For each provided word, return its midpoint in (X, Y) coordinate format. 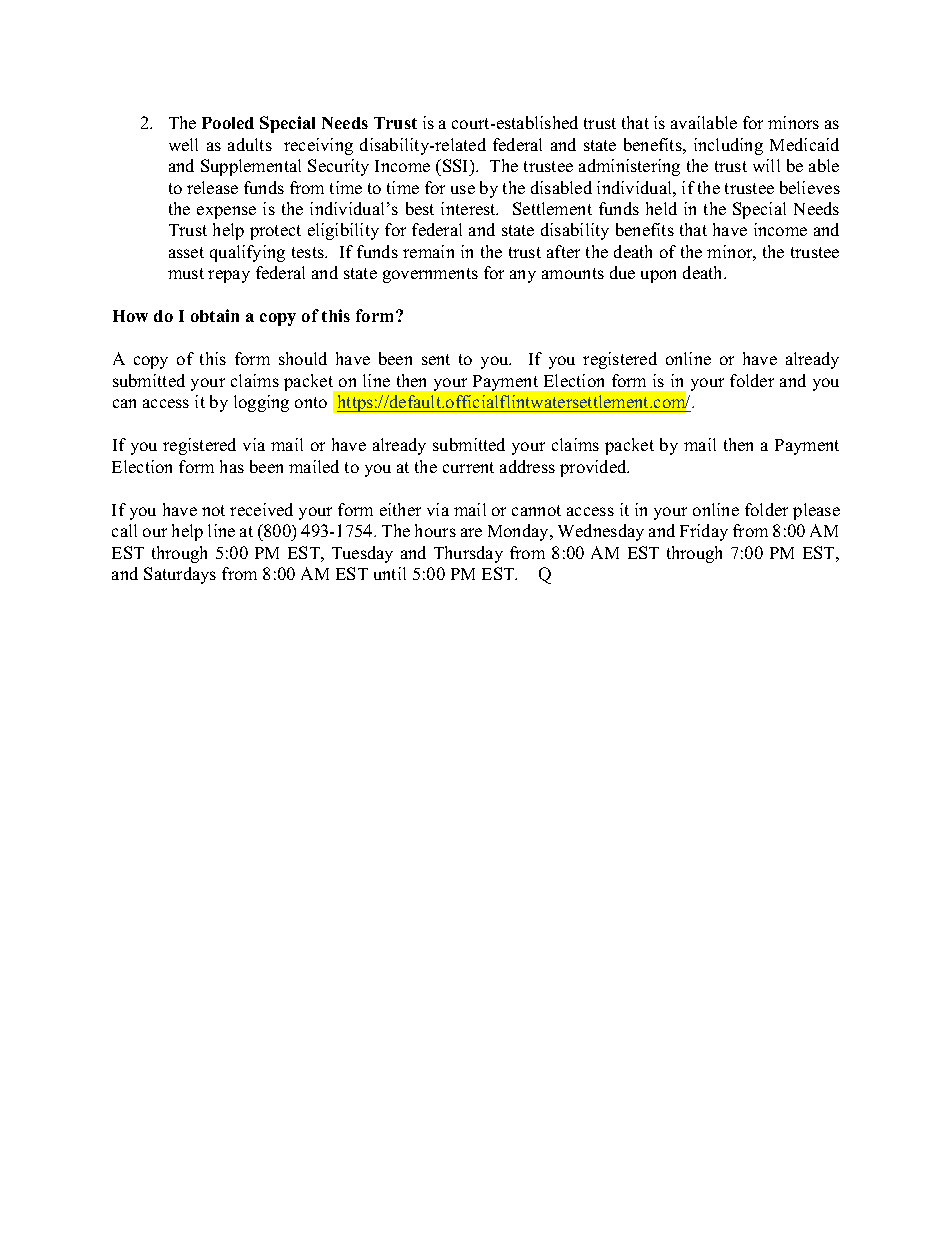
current (468, 467)
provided (594, 468)
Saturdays (180, 575)
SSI (457, 165)
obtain (215, 315)
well (183, 144)
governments (430, 275)
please (816, 511)
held (661, 208)
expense (226, 212)
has (232, 466)
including (728, 146)
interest (469, 208)
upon (658, 276)
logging (261, 403)
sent (436, 359)
